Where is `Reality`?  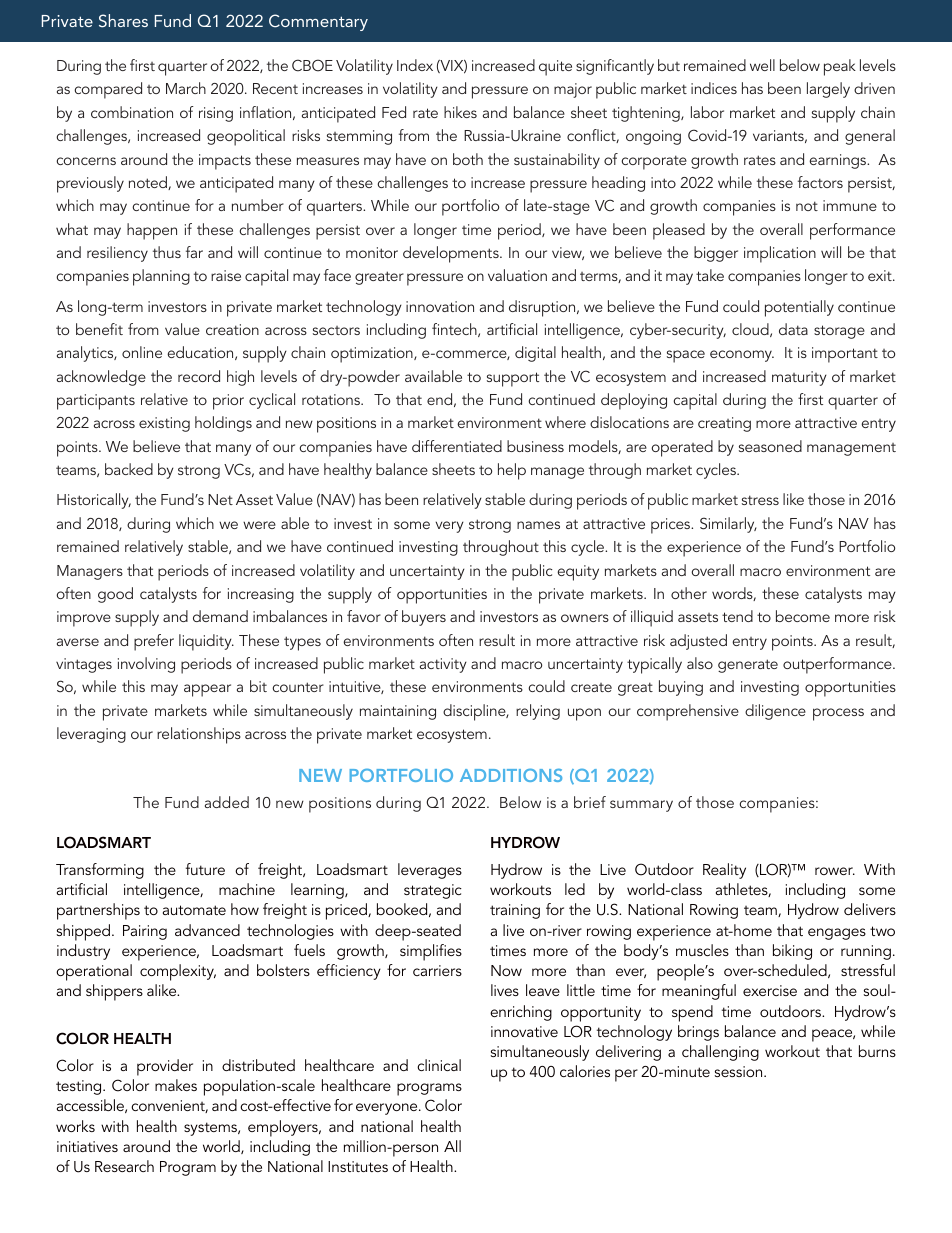 Reality is located at coordinates (724, 871).
